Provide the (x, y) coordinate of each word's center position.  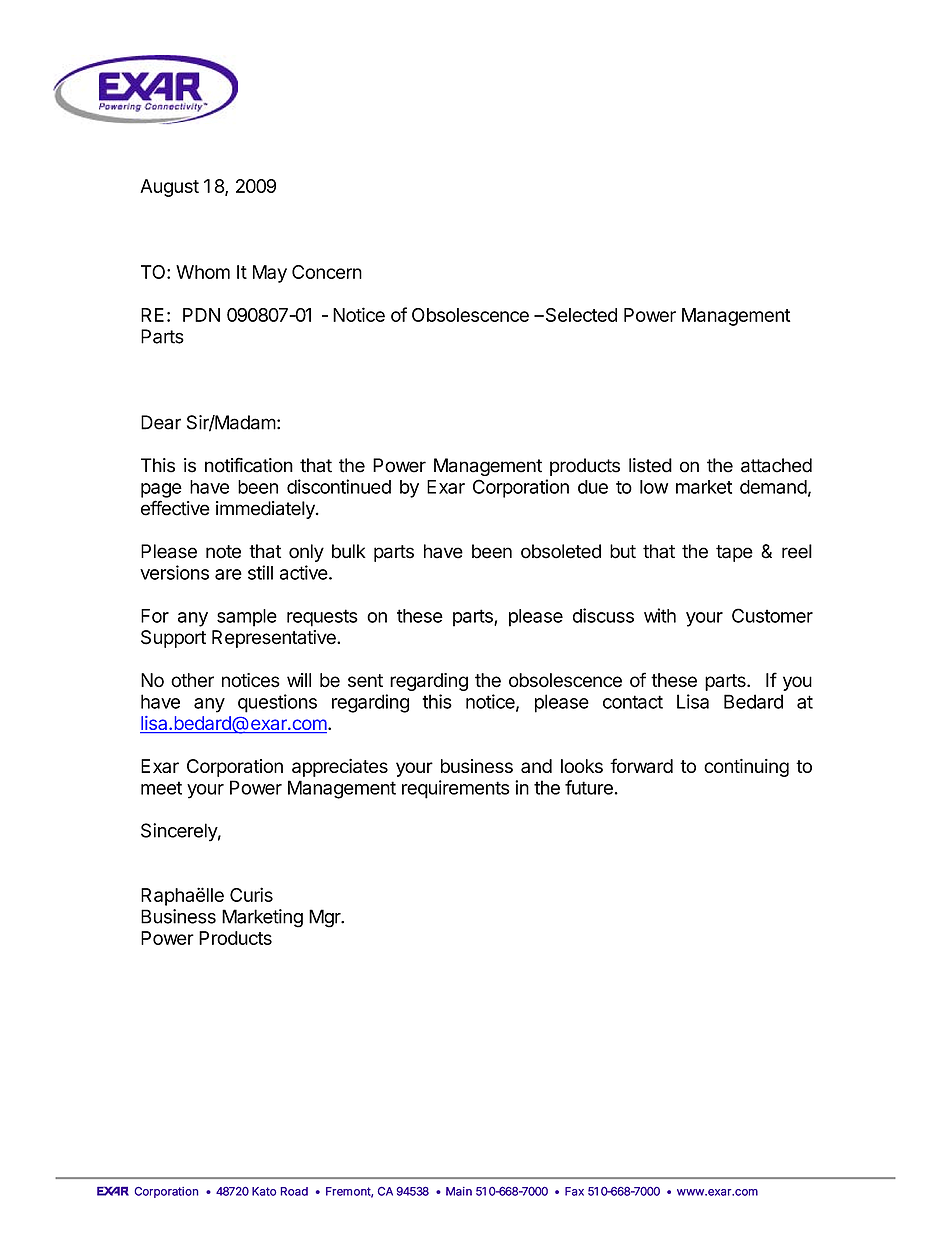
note (223, 552)
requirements (456, 789)
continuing (746, 768)
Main (459, 1191)
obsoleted (561, 551)
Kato (264, 1191)
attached (776, 465)
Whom (203, 272)
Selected (580, 315)
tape (734, 553)
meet (161, 788)
